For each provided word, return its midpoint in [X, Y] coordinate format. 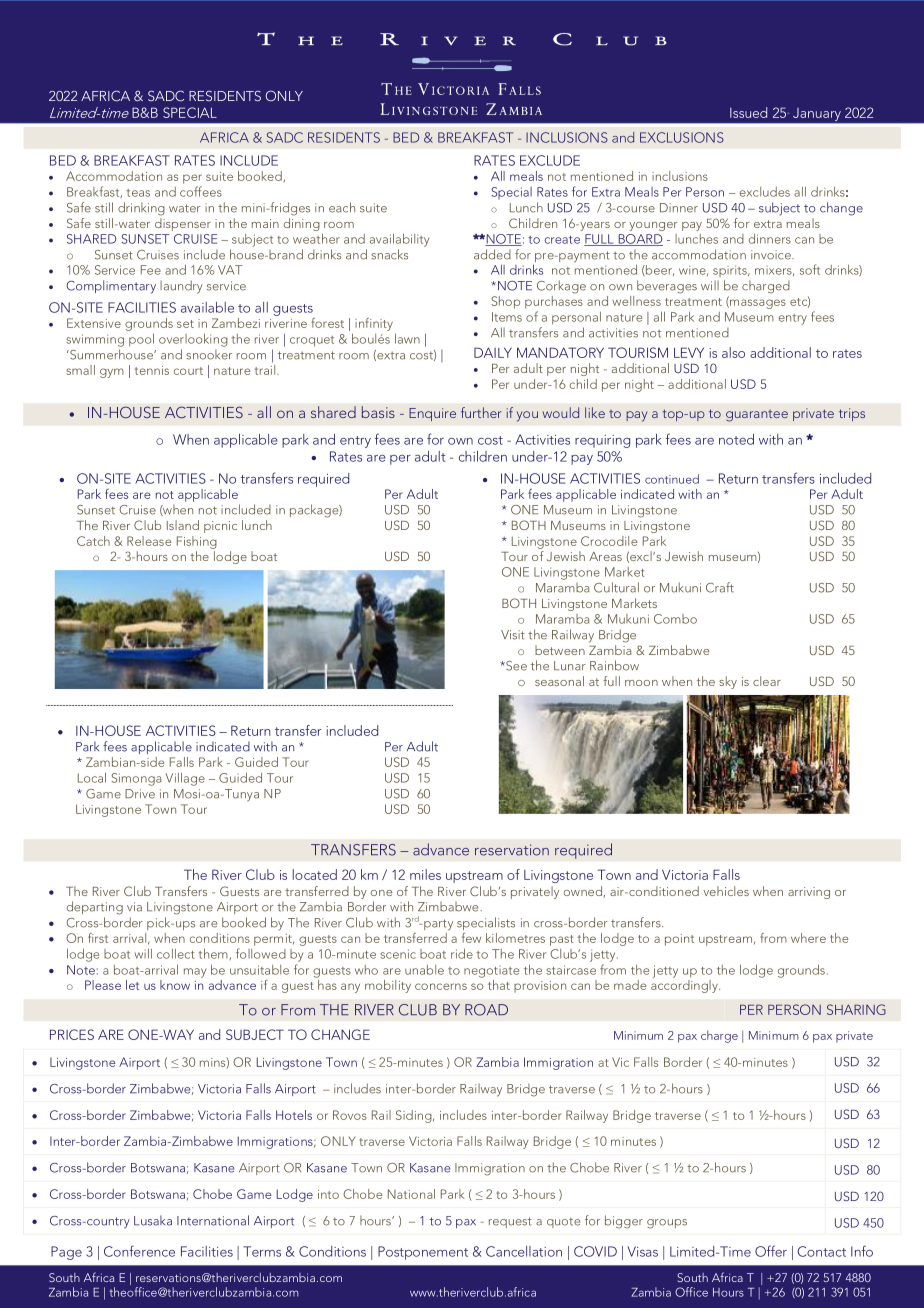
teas [138, 193]
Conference [139, 1251]
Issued [748, 112]
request [510, 1222]
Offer [771, 1251]
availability [399, 240]
